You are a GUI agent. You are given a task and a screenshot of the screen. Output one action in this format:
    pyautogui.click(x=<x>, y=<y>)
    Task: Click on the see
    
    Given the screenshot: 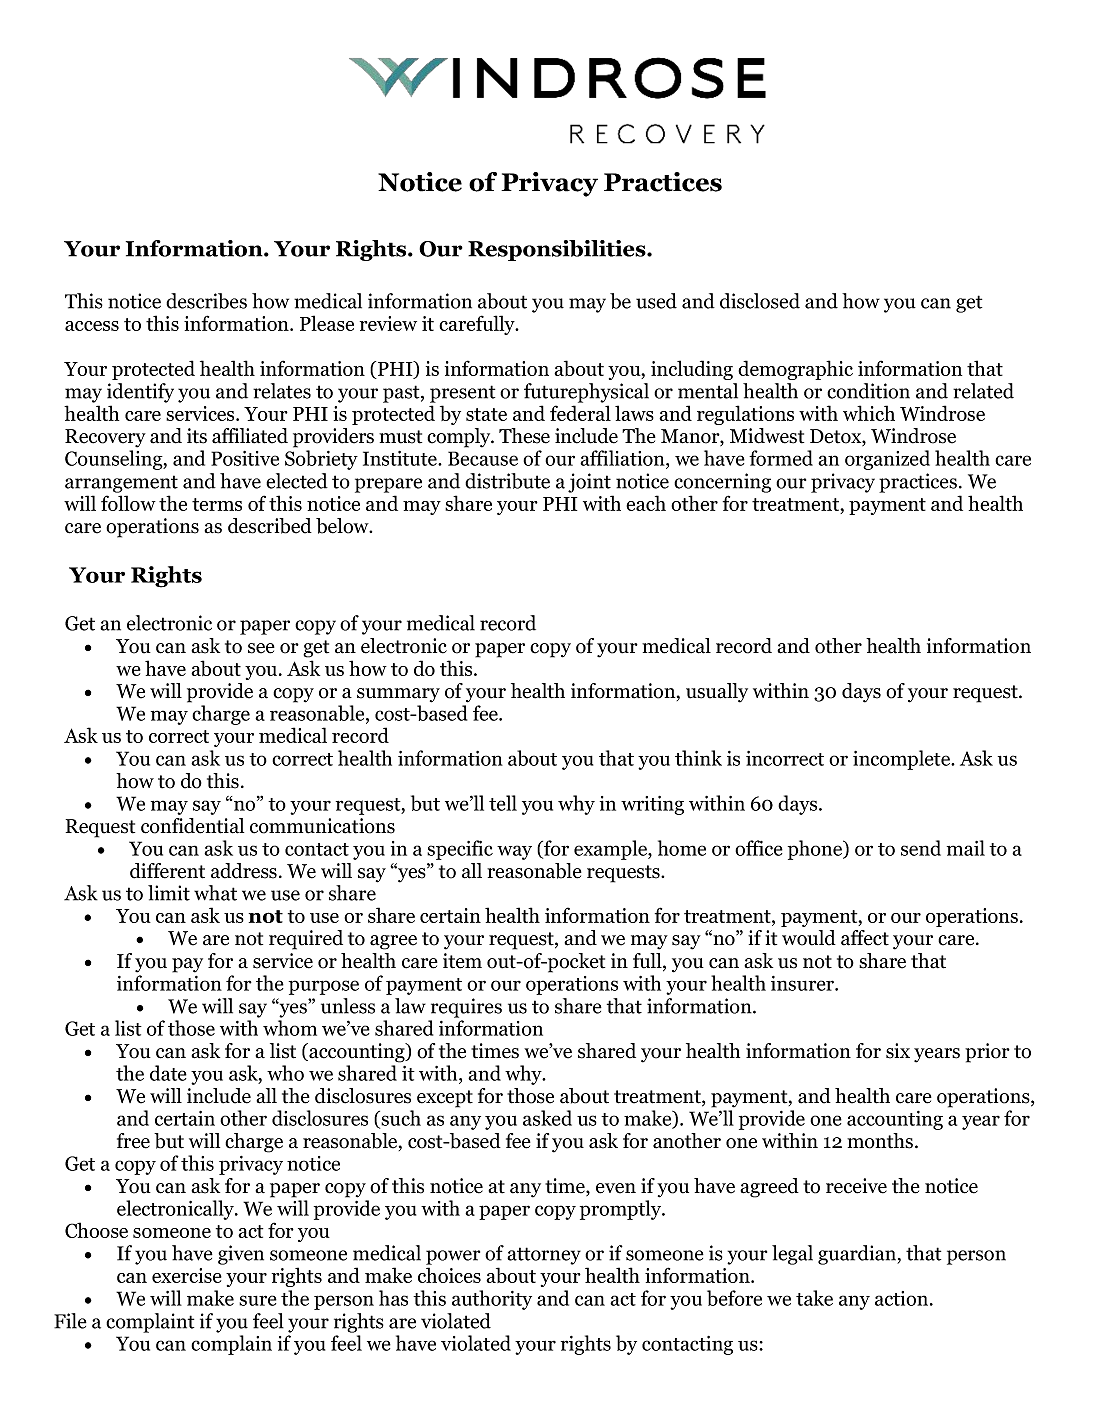 What is the action you would take?
    pyautogui.click(x=261, y=648)
